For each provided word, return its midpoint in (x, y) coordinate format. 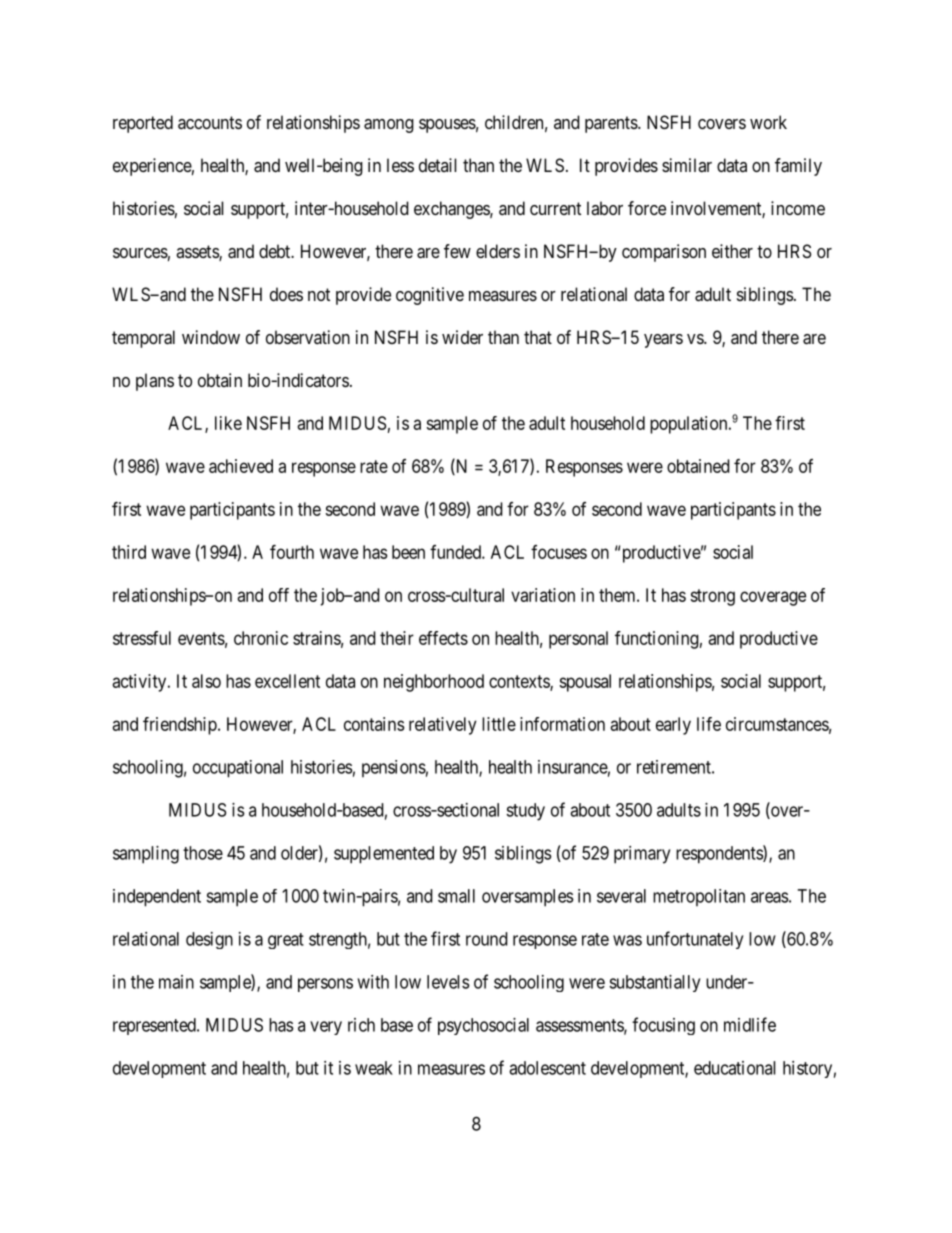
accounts (210, 122)
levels (448, 982)
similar (687, 165)
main (176, 982)
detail (437, 165)
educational (734, 1068)
